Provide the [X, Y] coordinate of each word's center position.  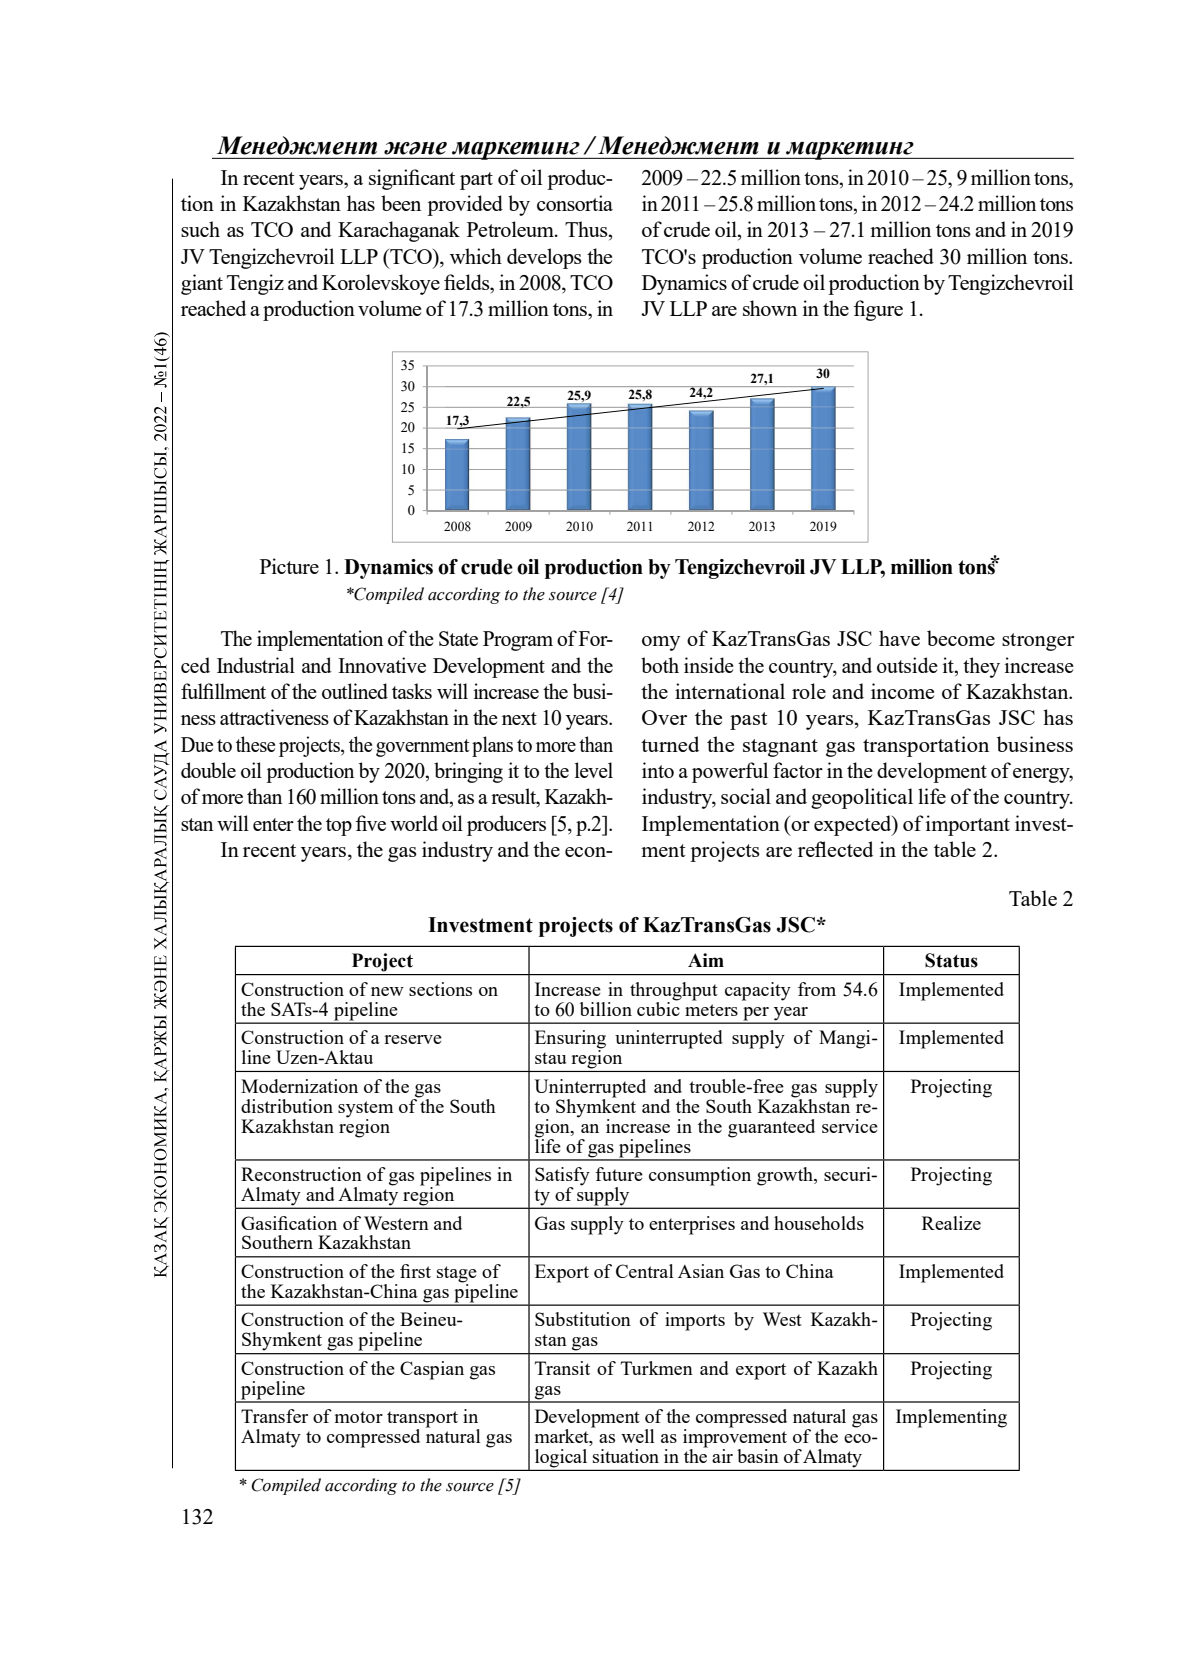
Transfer [274, 1416]
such [200, 229]
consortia [575, 203]
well [638, 1436]
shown [770, 308]
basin [758, 1456]
